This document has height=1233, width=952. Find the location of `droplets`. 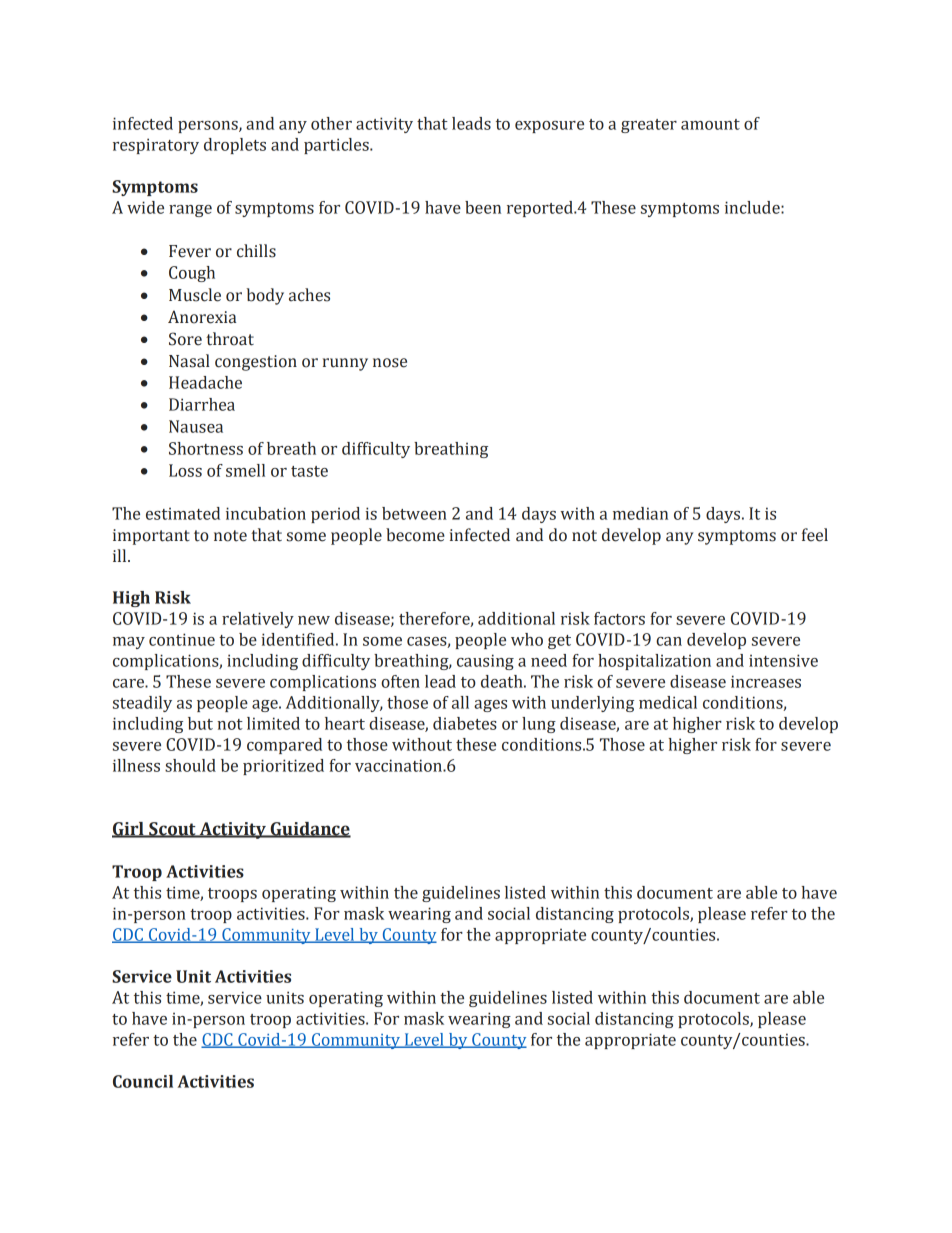

droplets is located at coordinates (235, 146).
